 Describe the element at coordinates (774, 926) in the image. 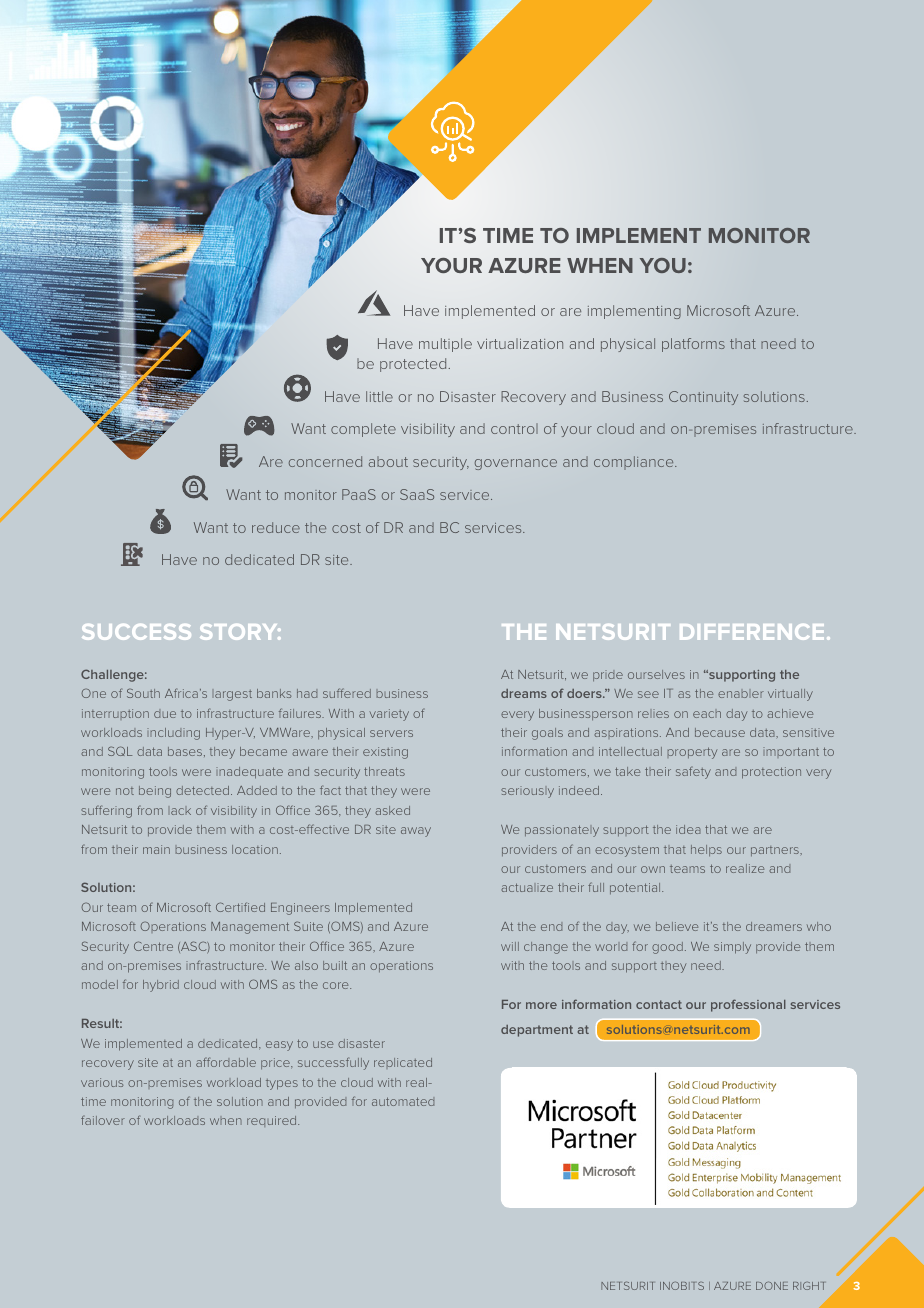

I see `dreamers` at that location.
